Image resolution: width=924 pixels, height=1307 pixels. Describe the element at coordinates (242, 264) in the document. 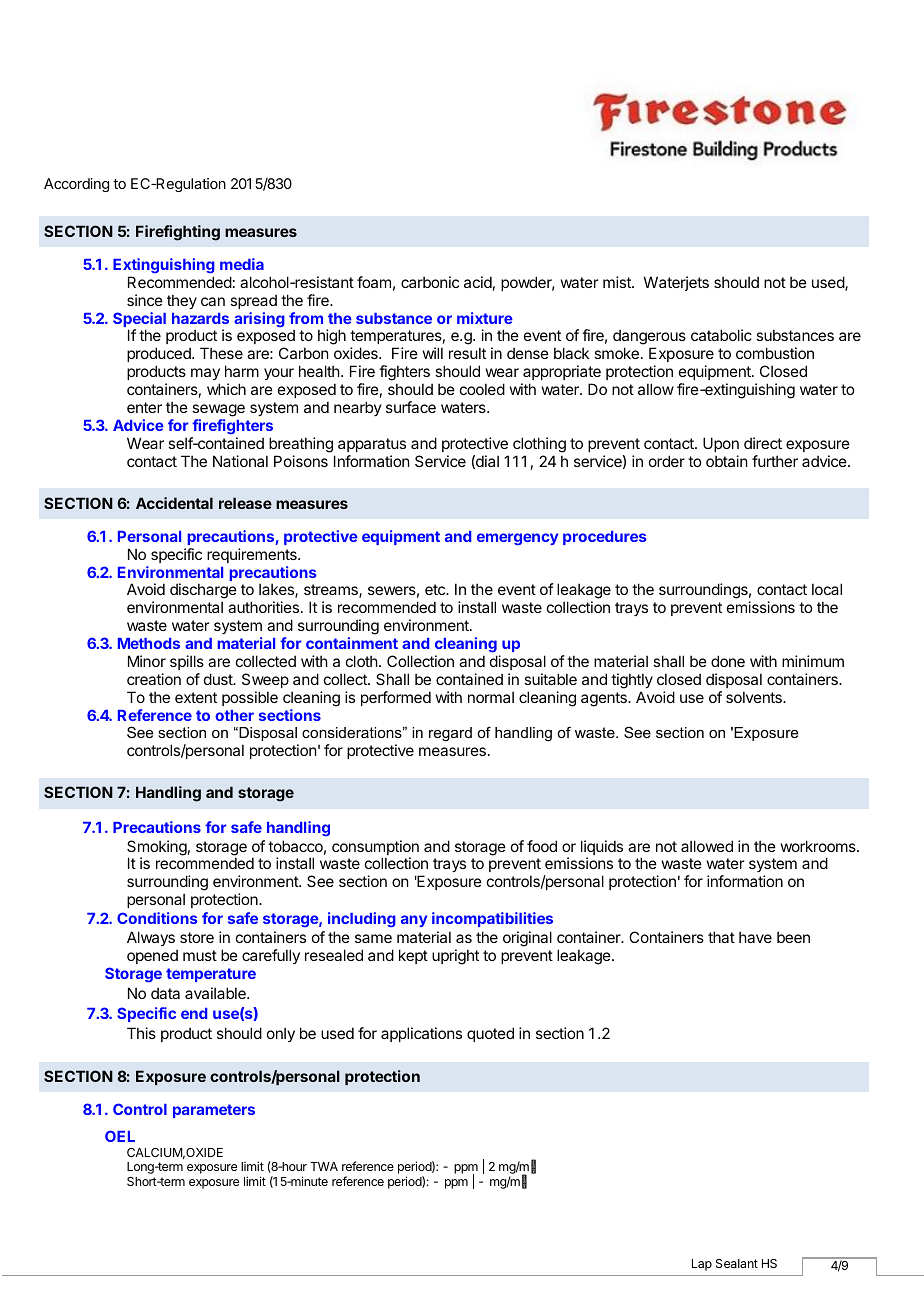

I see `media` at that location.
